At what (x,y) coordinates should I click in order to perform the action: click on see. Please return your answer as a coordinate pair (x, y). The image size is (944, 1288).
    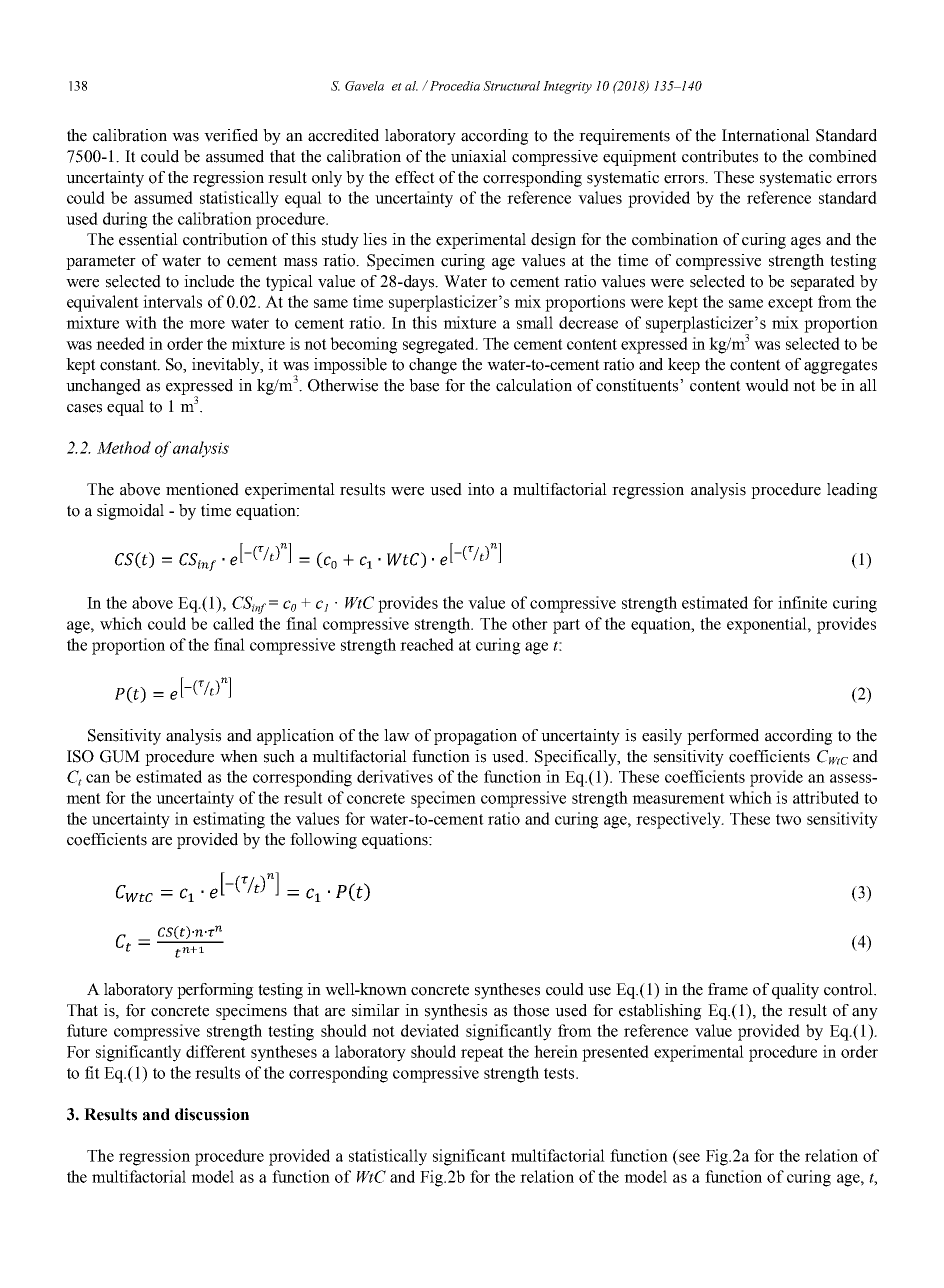
    Looking at the image, I should click on (689, 1157).
